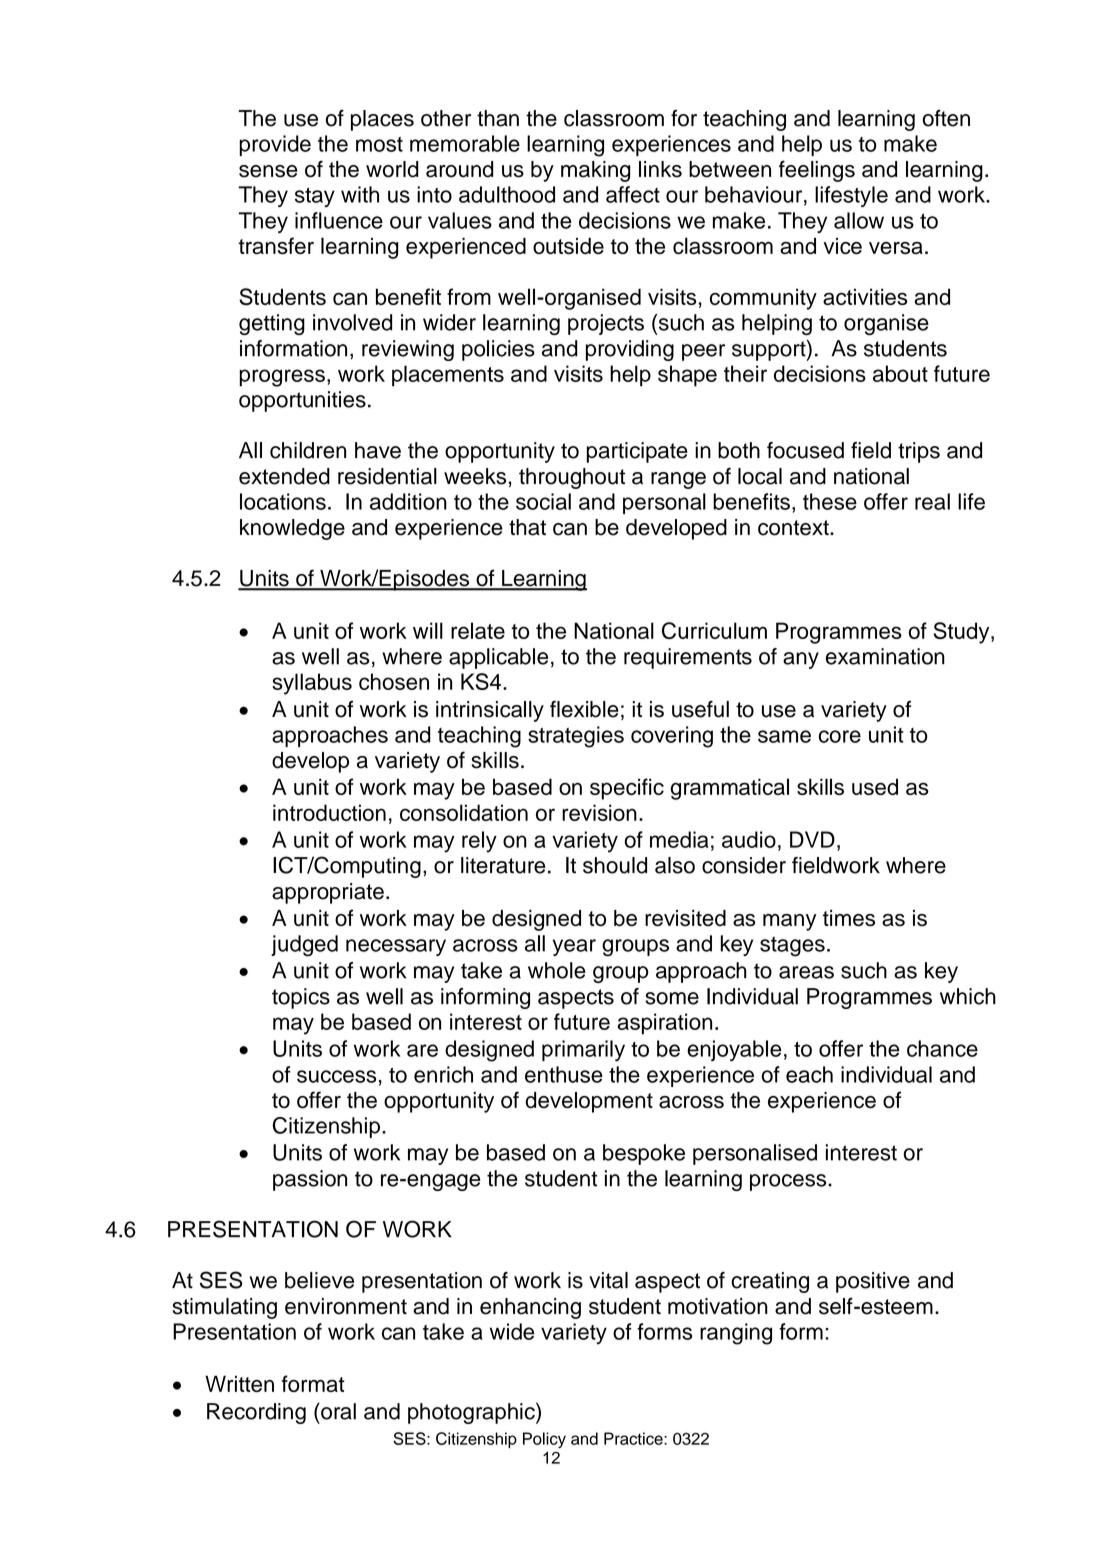 The width and height of the screenshot is (1102, 1559). I want to click on knowledge, so click(292, 529).
